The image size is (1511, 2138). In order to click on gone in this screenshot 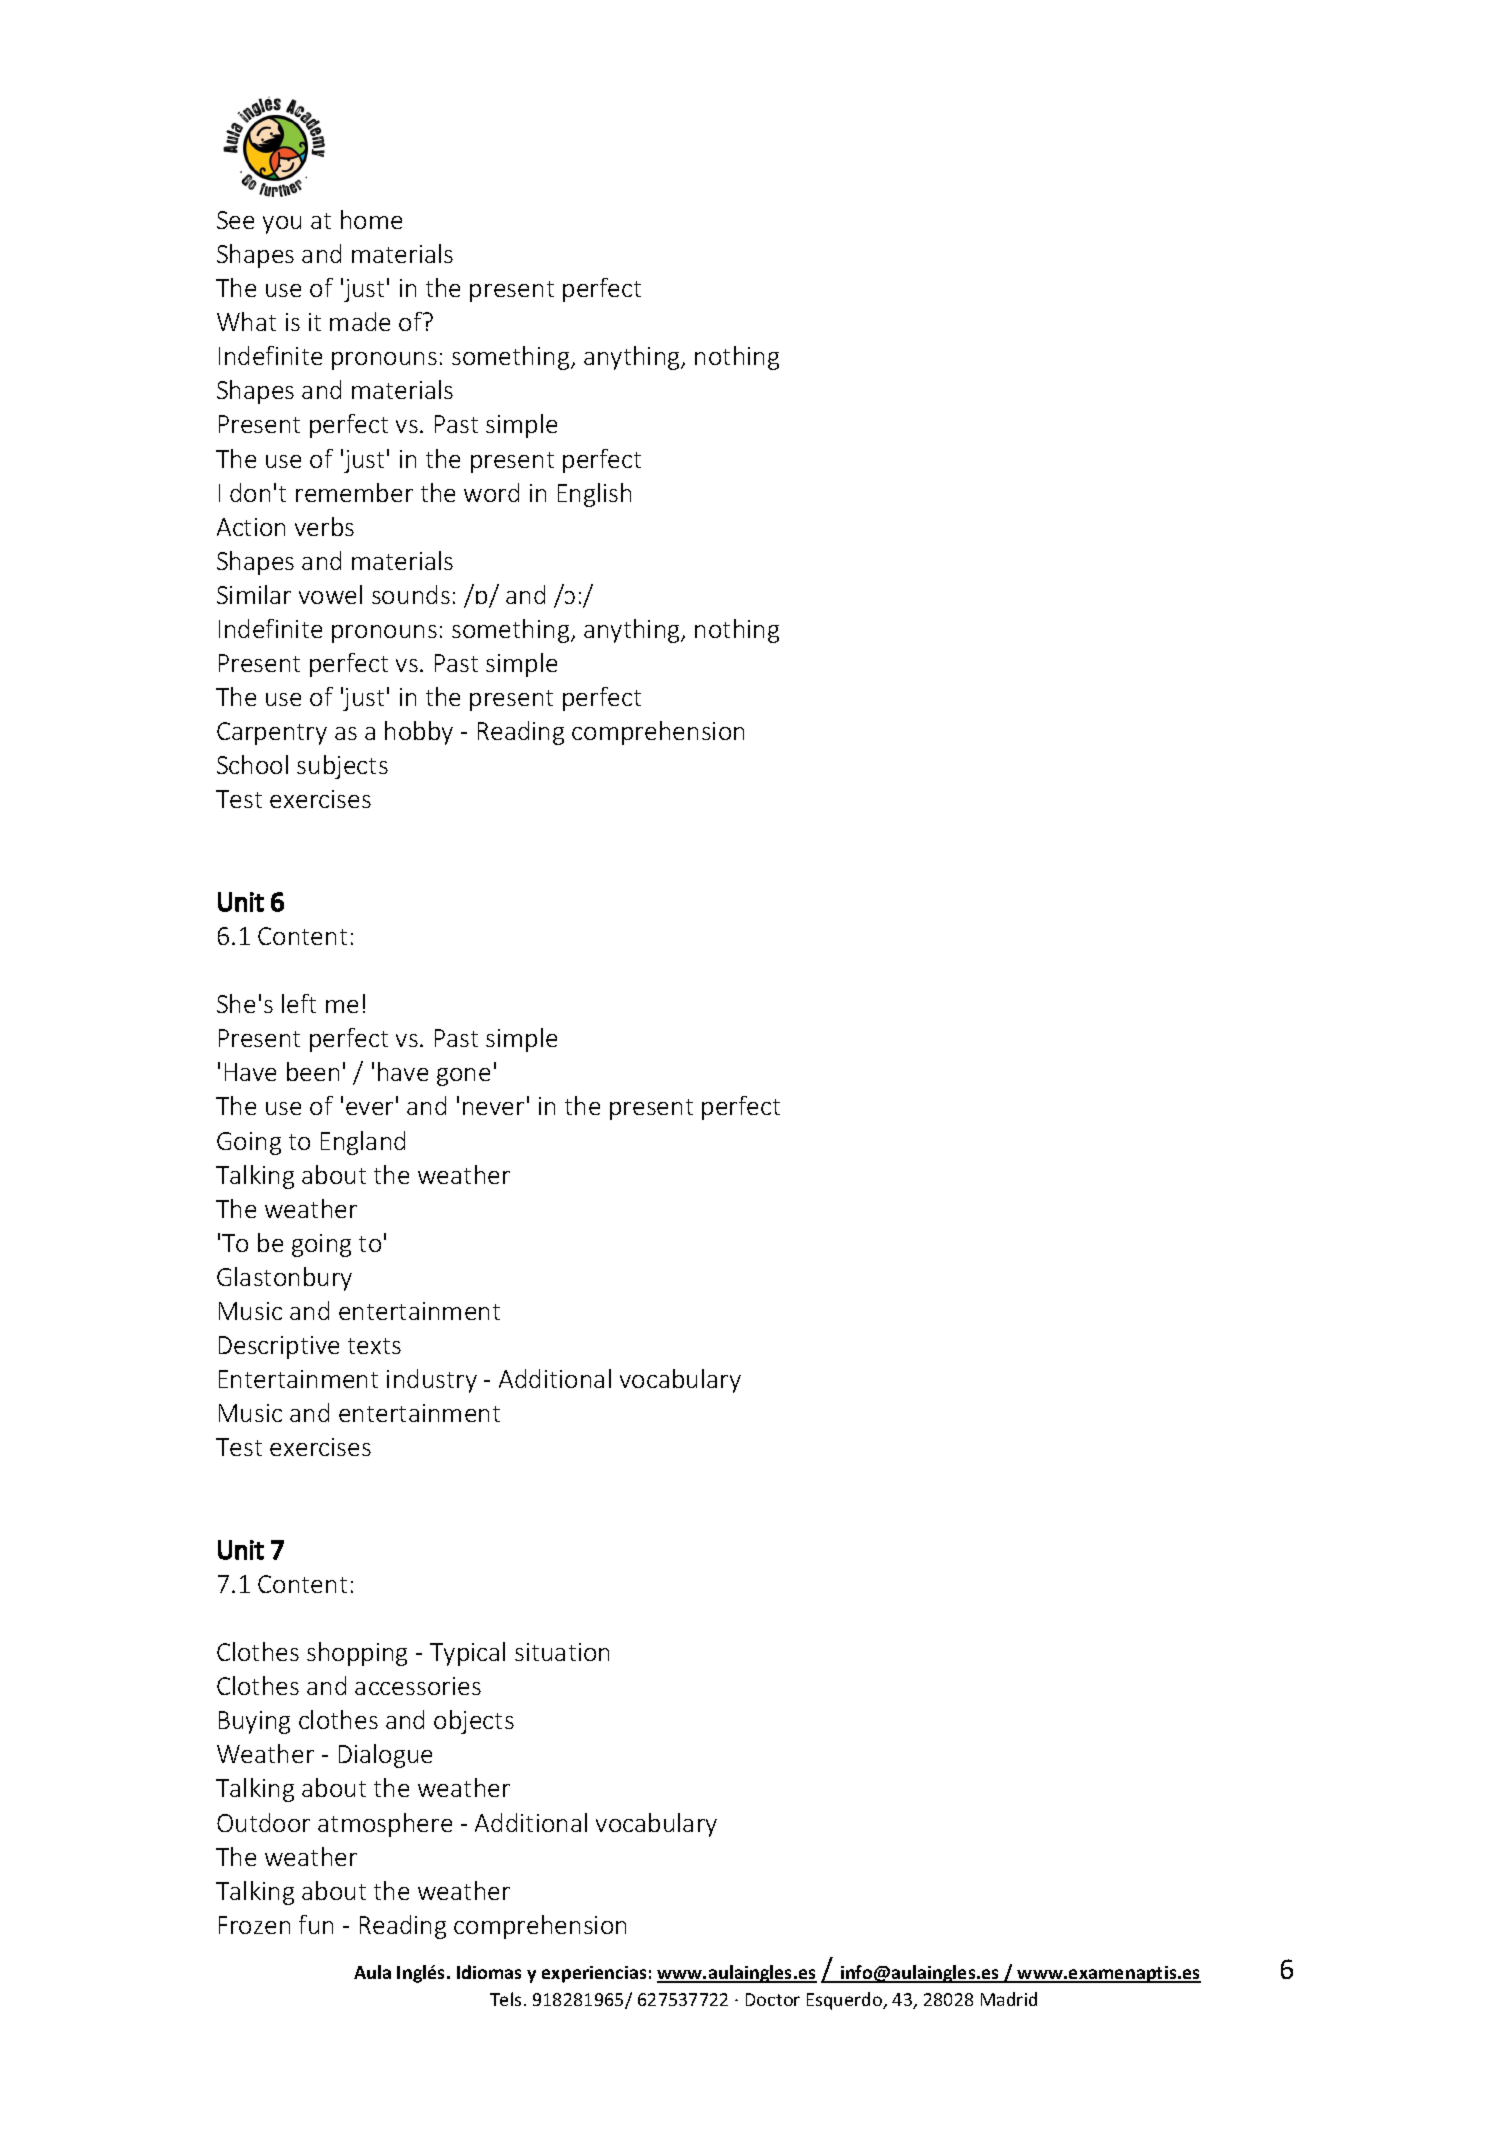, I will do `click(463, 1077)`.
